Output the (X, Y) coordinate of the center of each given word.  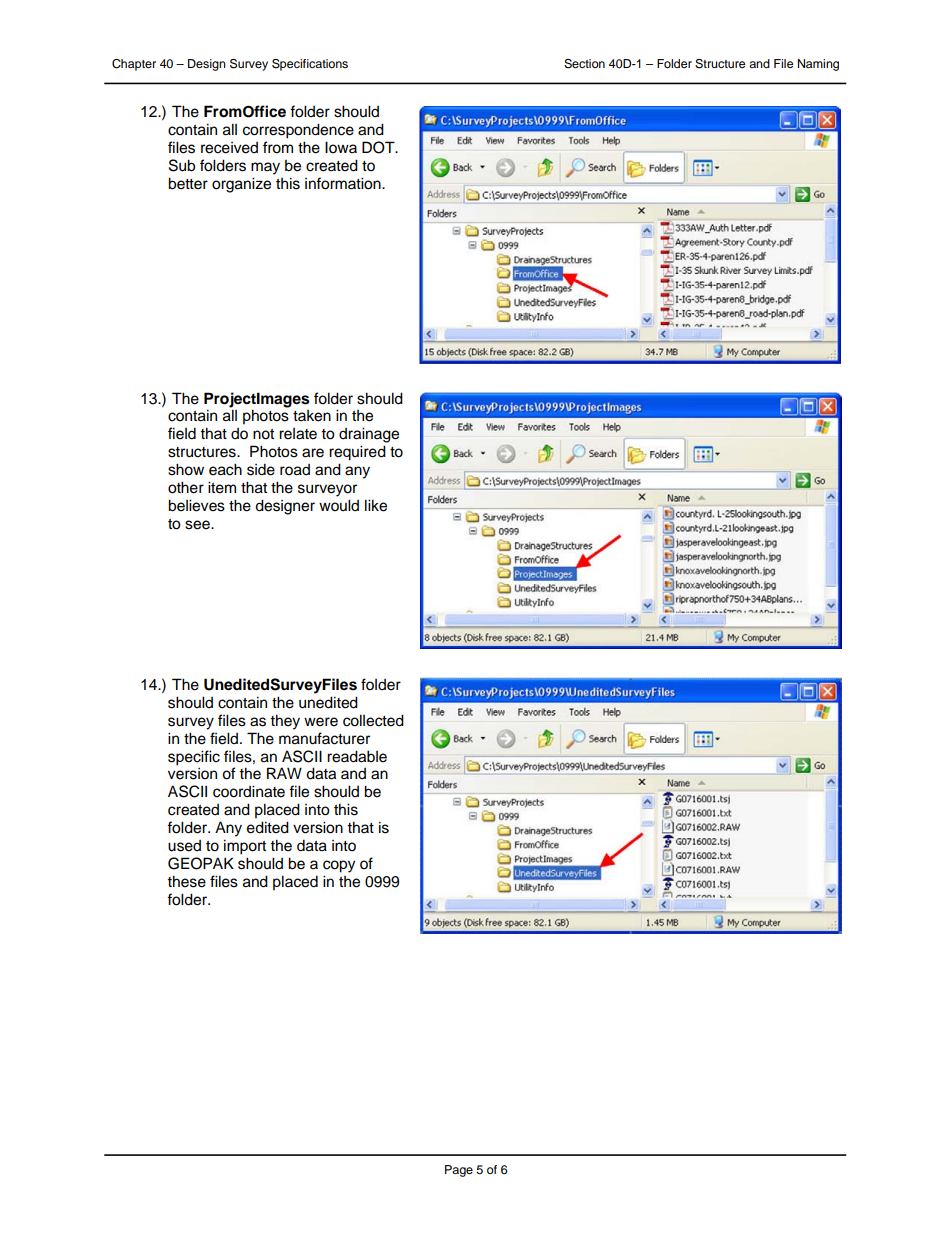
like (376, 505)
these (186, 881)
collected (373, 720)
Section (584, 64)
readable (357, 756)
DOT (379, 147)
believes (196, 505)
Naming (818, 65)
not (263, 434)
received (229, 148)
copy (339, 866)
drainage (369, 435)
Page (459, 1171)
